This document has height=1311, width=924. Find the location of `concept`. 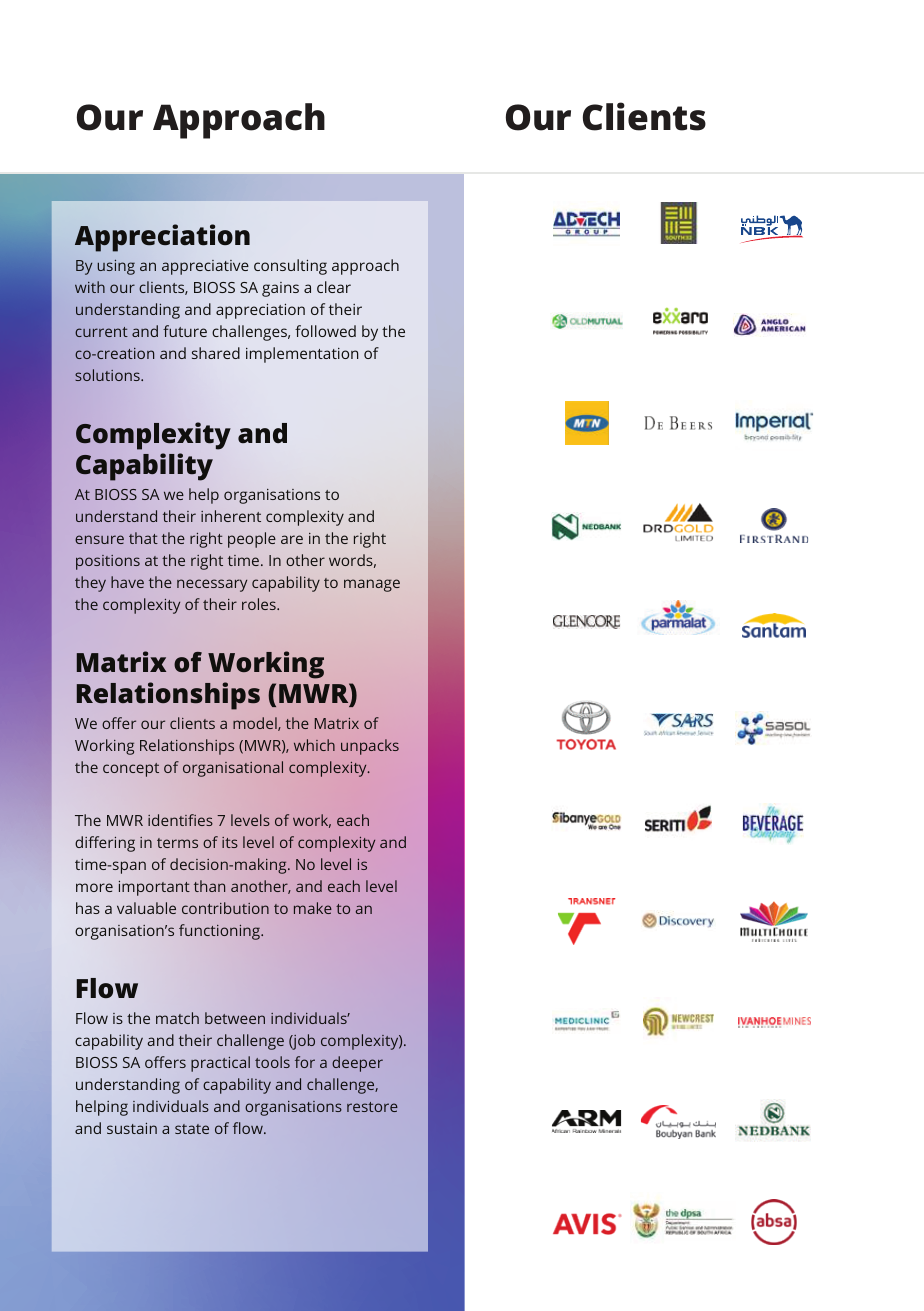

concept is located at coordinates (131, 770).
